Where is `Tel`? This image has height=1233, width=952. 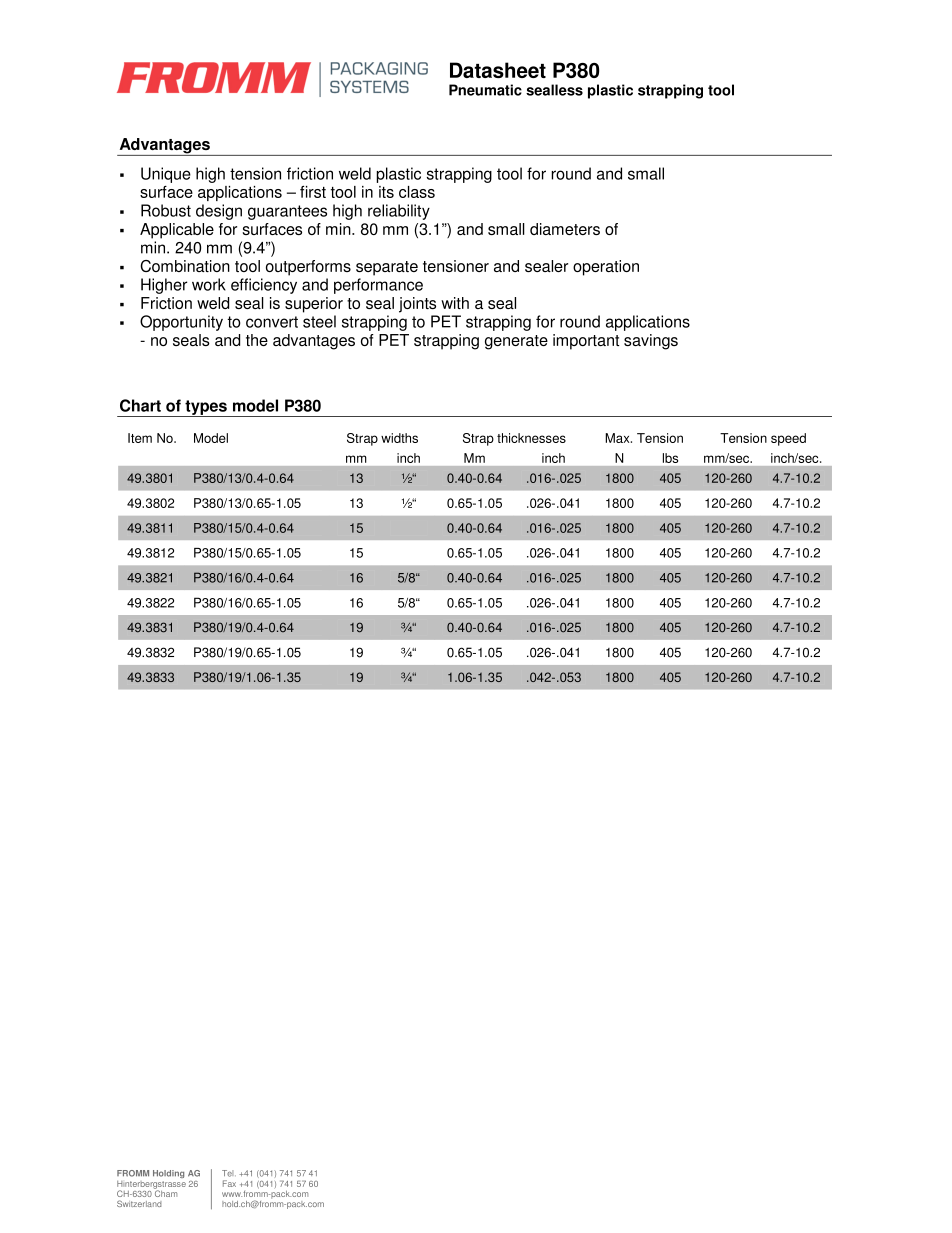
Tel is located at coordinates (229, 1173).
